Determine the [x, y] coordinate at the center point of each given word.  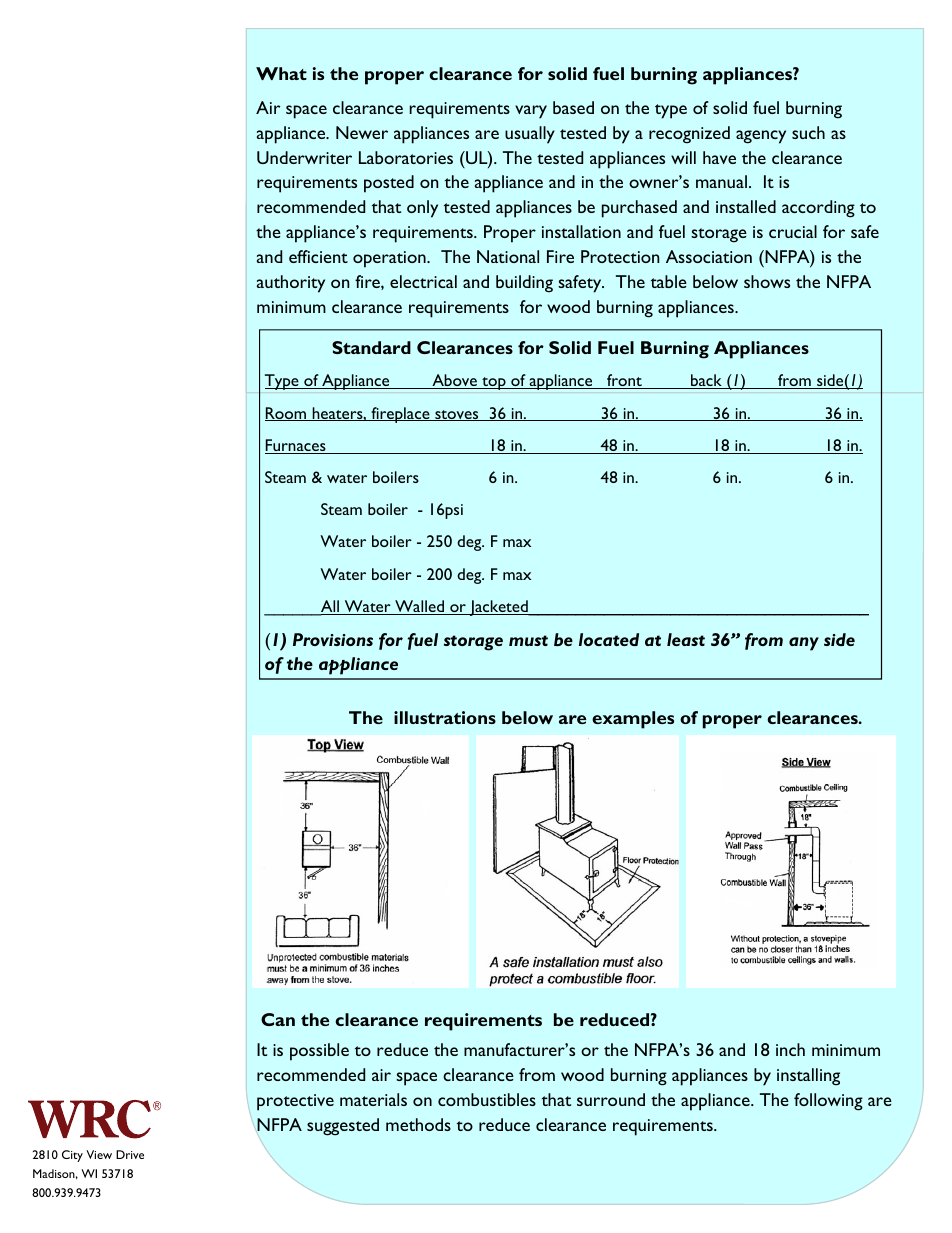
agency [761, 137]
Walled [420, 607]
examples [633, 720]
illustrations [445, 717]
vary [531, 112]
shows [767, 281]
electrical [423, 281]
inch [790, 1049]
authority [291, 284]
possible [319, 1052]
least [686, 639]
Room [286, 414]
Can [278, 1019]
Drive [130, 1154]
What [281, 73]
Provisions [333, 639]
